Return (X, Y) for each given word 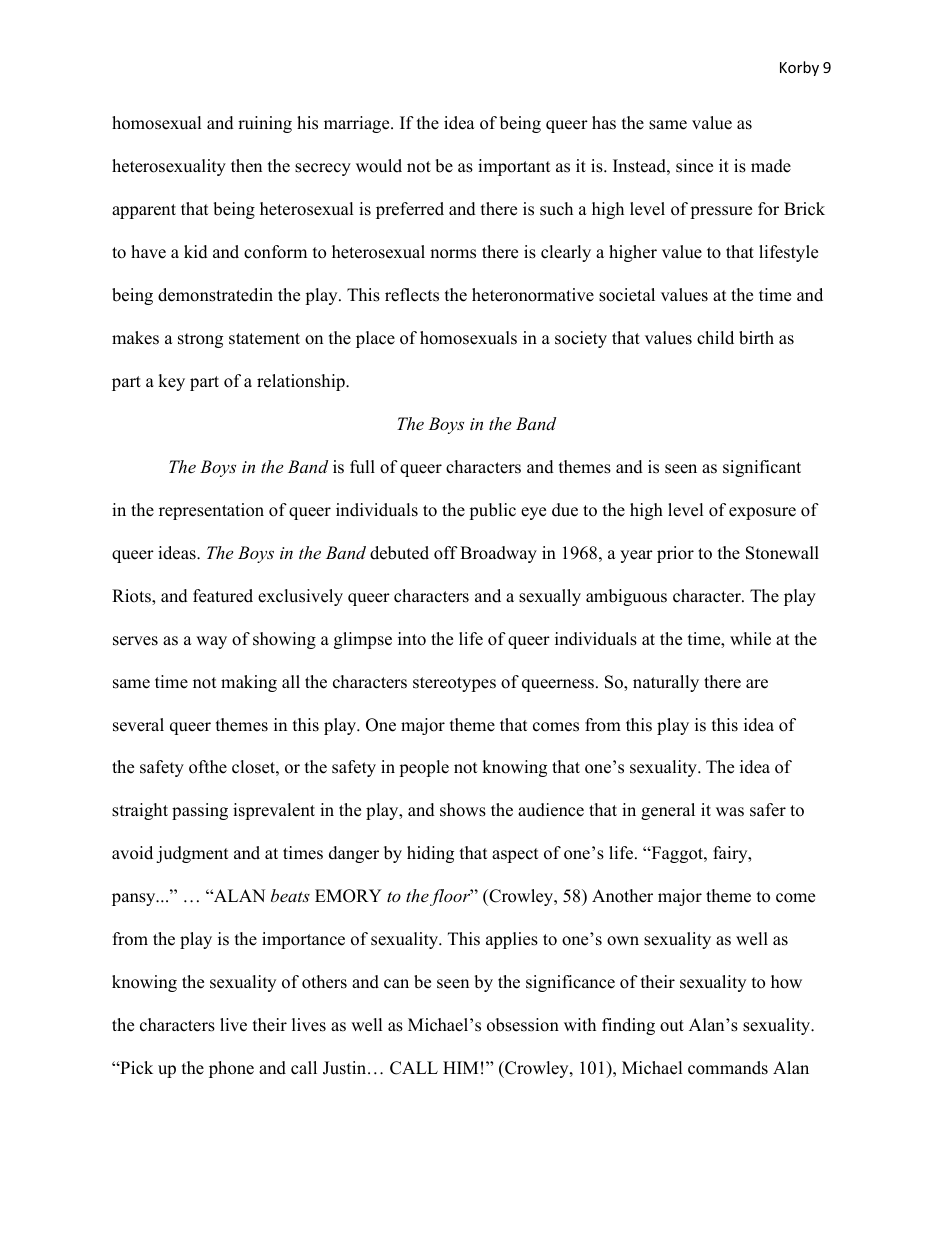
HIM (460, 1067)
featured (223, 596)
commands (728, 1068)
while (750, 639)
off (446, 553)
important (514, 167)
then (246, 166)
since (694, 166)
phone (231, 1069)
